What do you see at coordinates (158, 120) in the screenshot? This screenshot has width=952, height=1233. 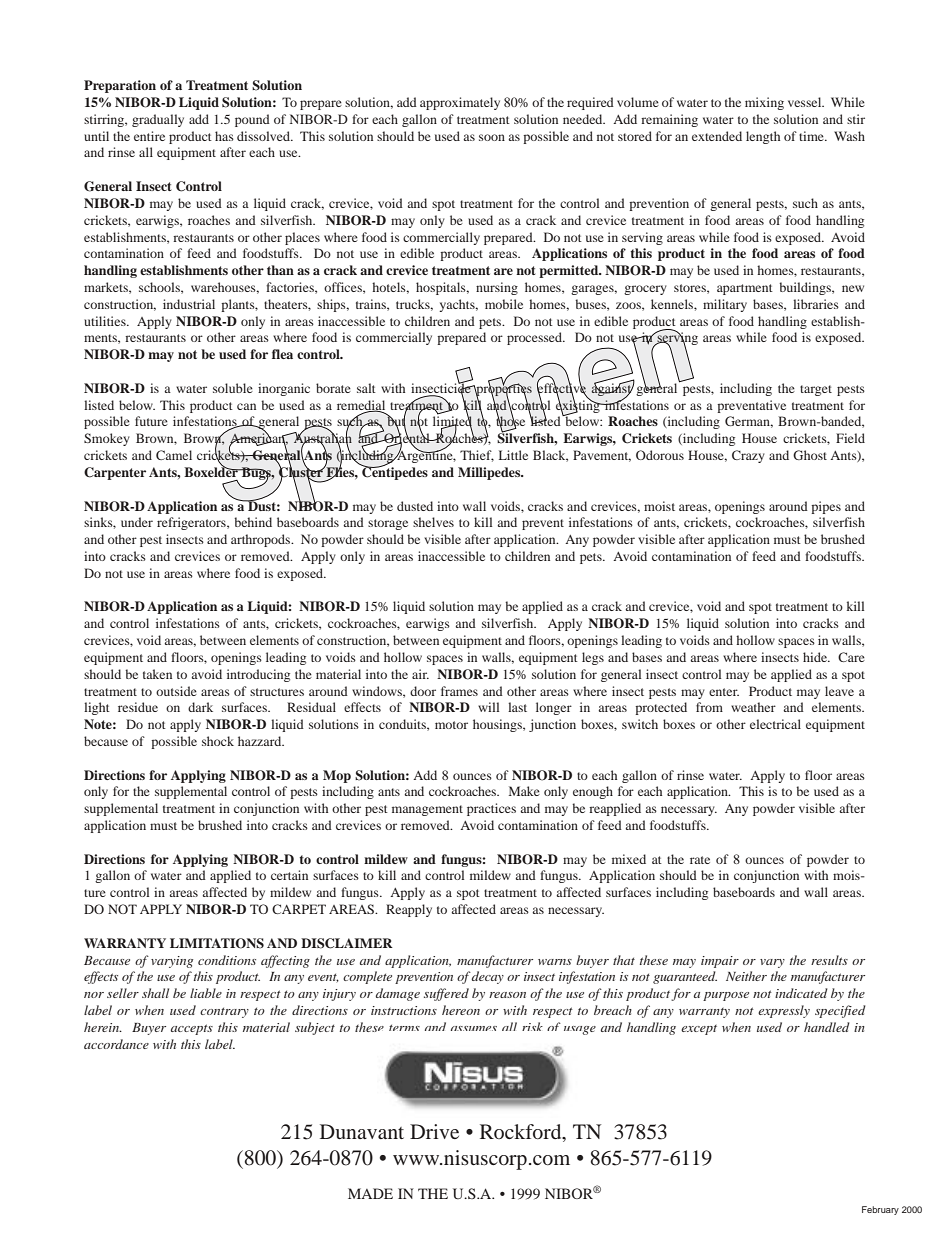 I see `gradually` at bounding box center [158, 120].
